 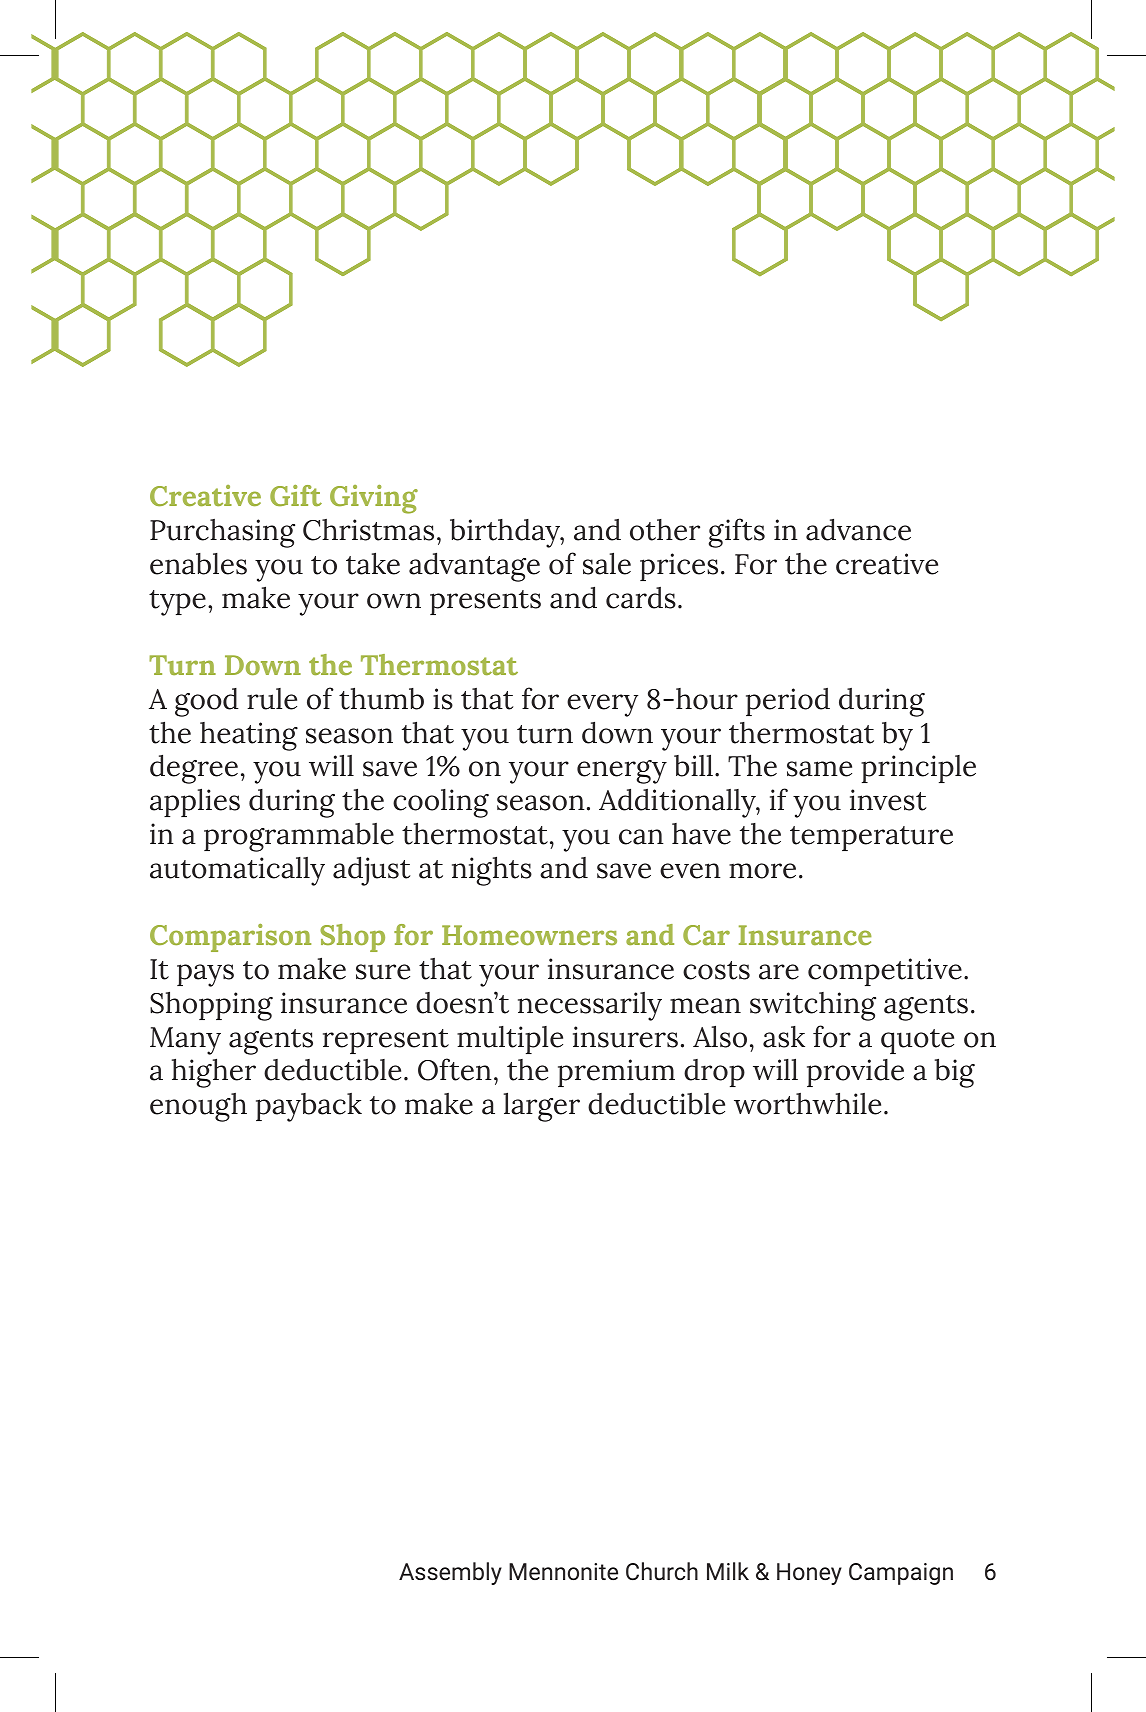 I want to click on Campaign, so click(x=901, y=1574).
